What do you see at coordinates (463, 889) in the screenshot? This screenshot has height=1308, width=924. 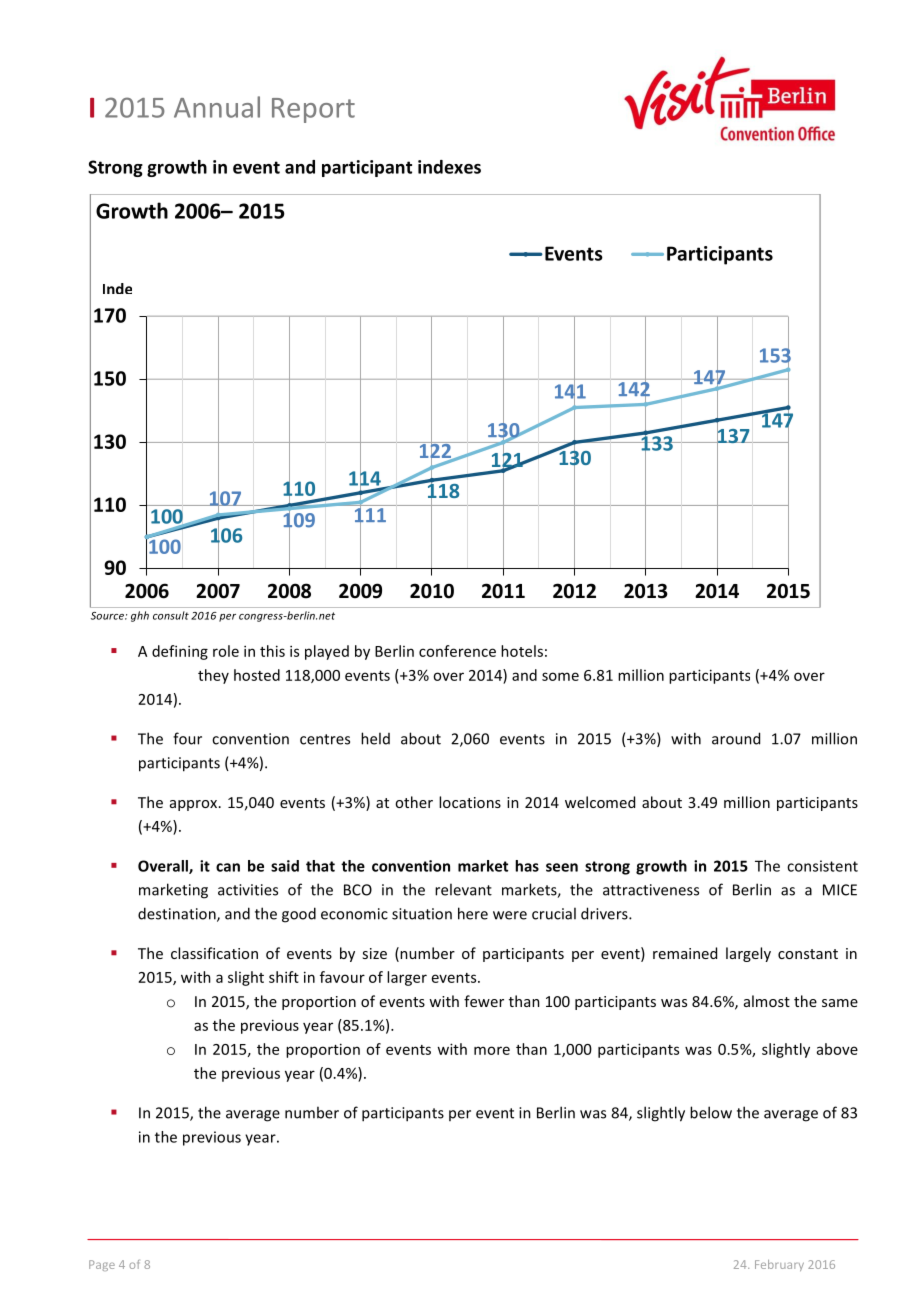 I see `relevant` at bounding box center [463, 889].
